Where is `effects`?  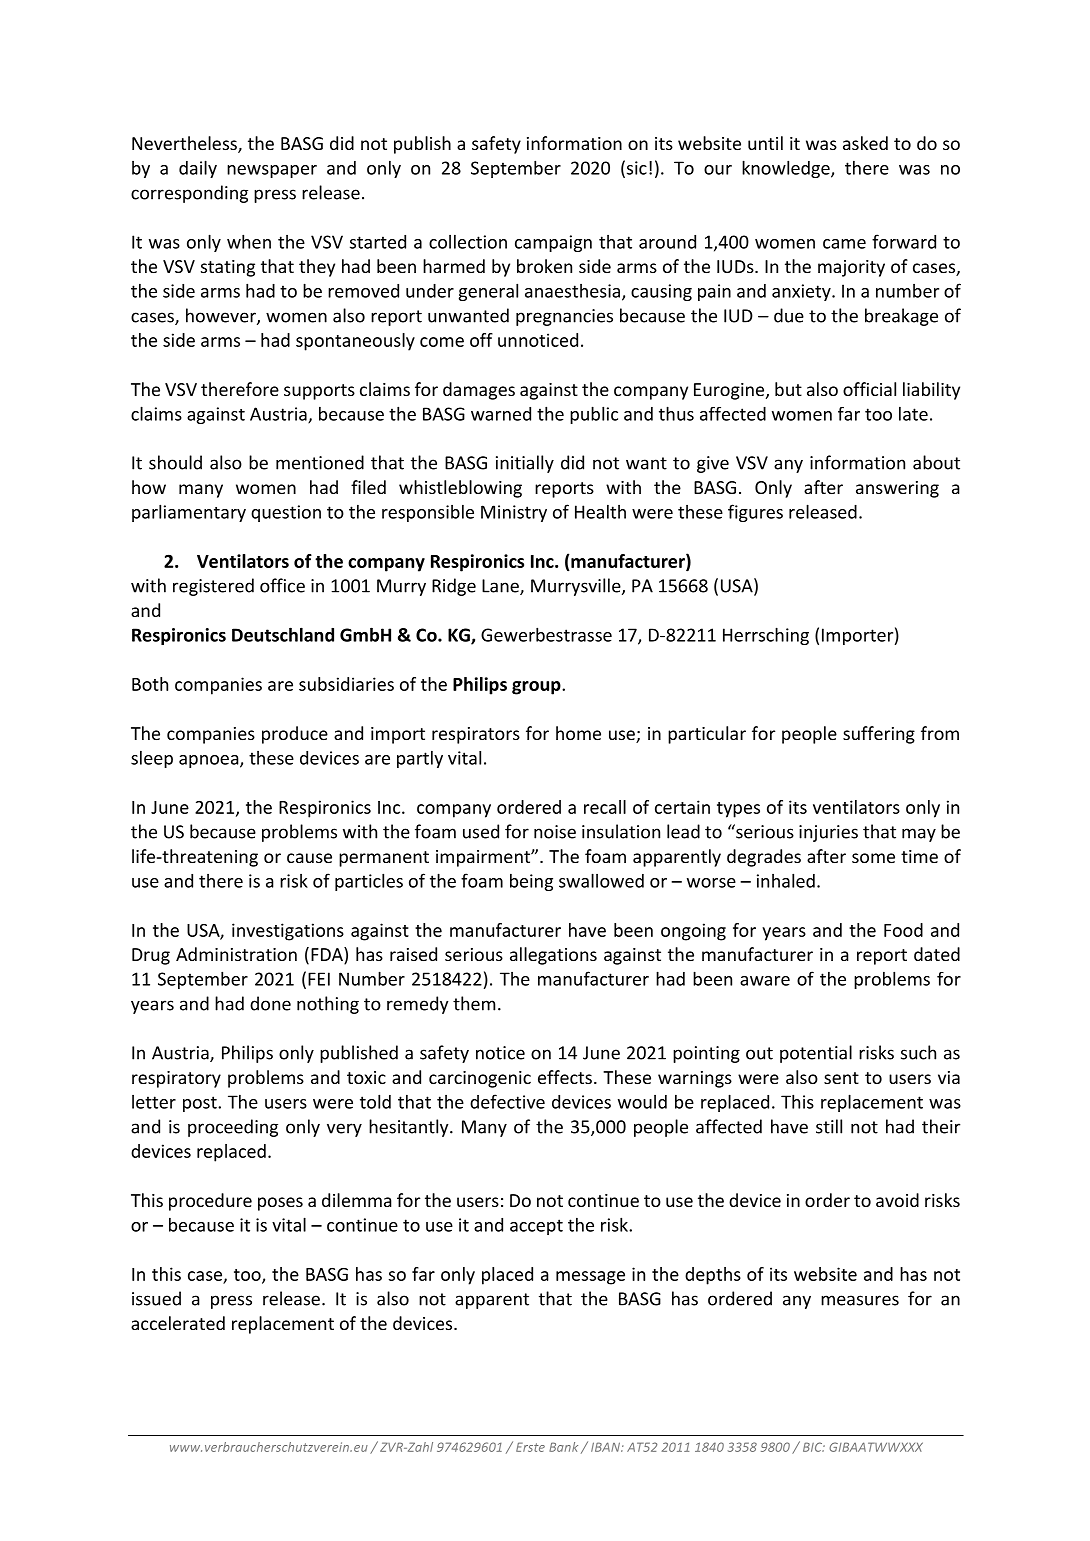 effects is located at coordinates (565, 1077).
